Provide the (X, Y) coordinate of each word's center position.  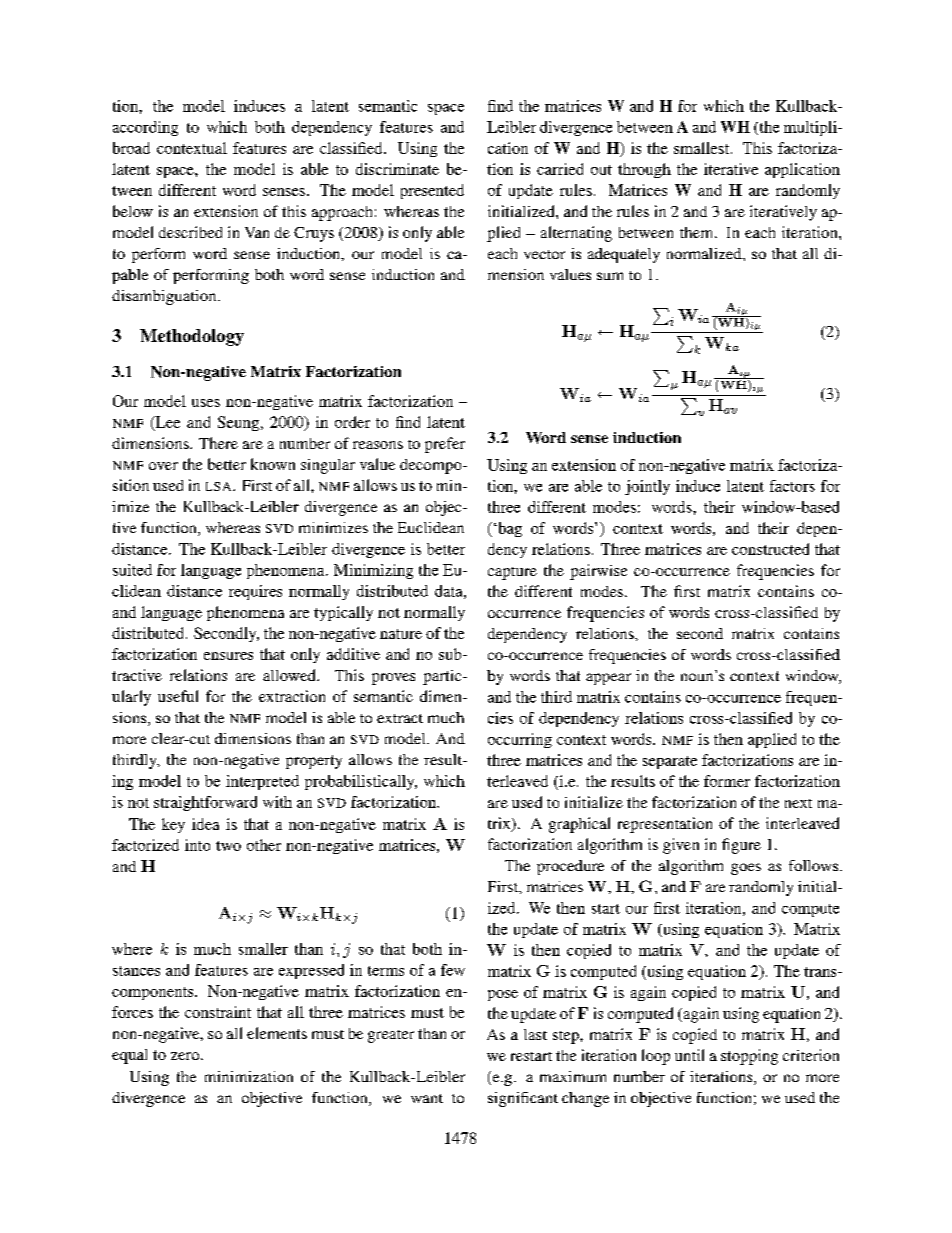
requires (255, 592)
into (197, 845)
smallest (703, 148)
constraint (218, 1012)
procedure (570, 867)
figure (741, 846)
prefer (445, 445)
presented (432, 191)
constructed (770, 549)
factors (792, 486)
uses (206, 403)
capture (512, 573)
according (145, 128)
